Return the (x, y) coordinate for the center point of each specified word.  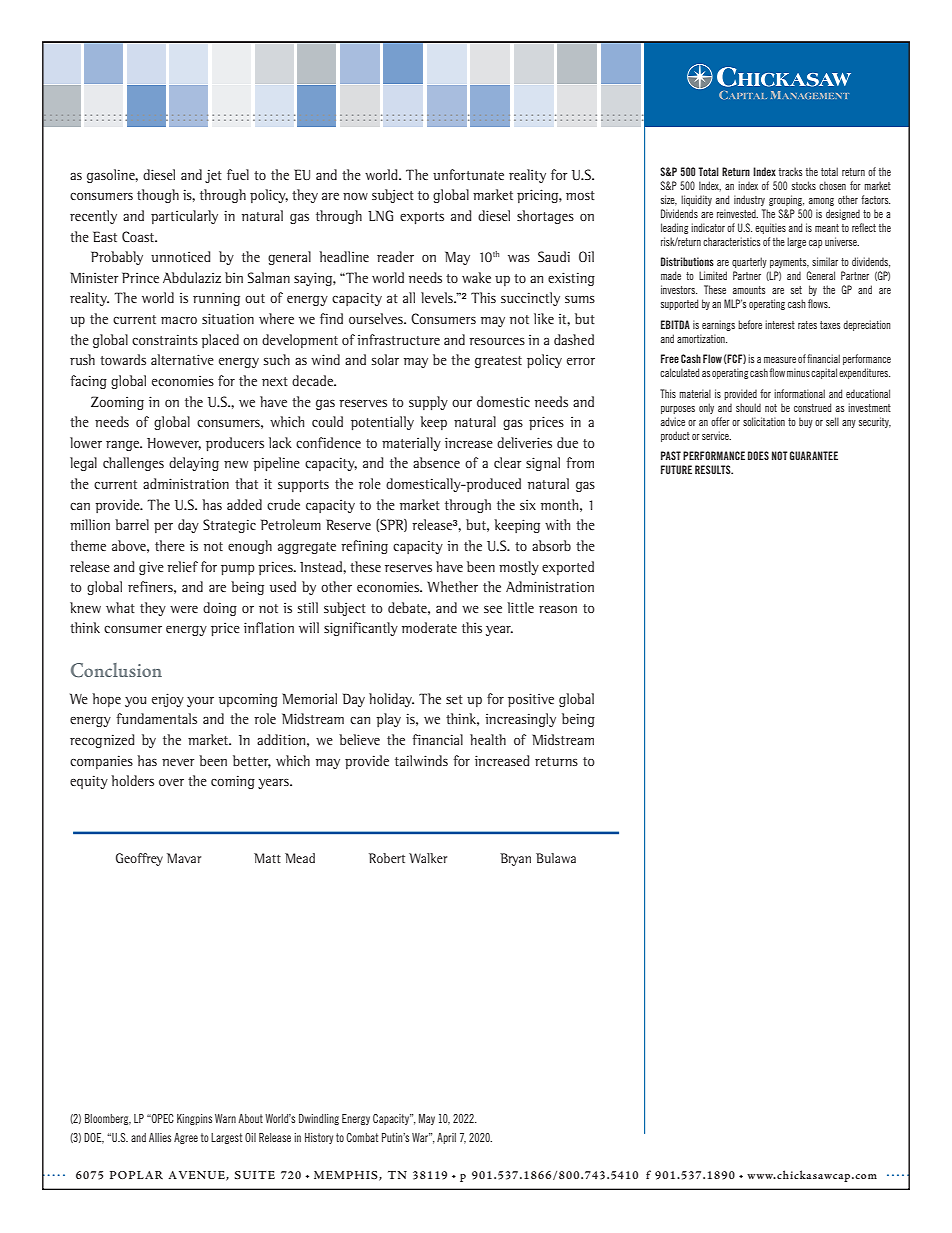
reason (558, 609)
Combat (362, 1137)
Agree (186, 1138)
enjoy (168, 700)
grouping (786, 200)
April (446, 1138)
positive (531, 700)
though (158, 196)
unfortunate (468, 174)
